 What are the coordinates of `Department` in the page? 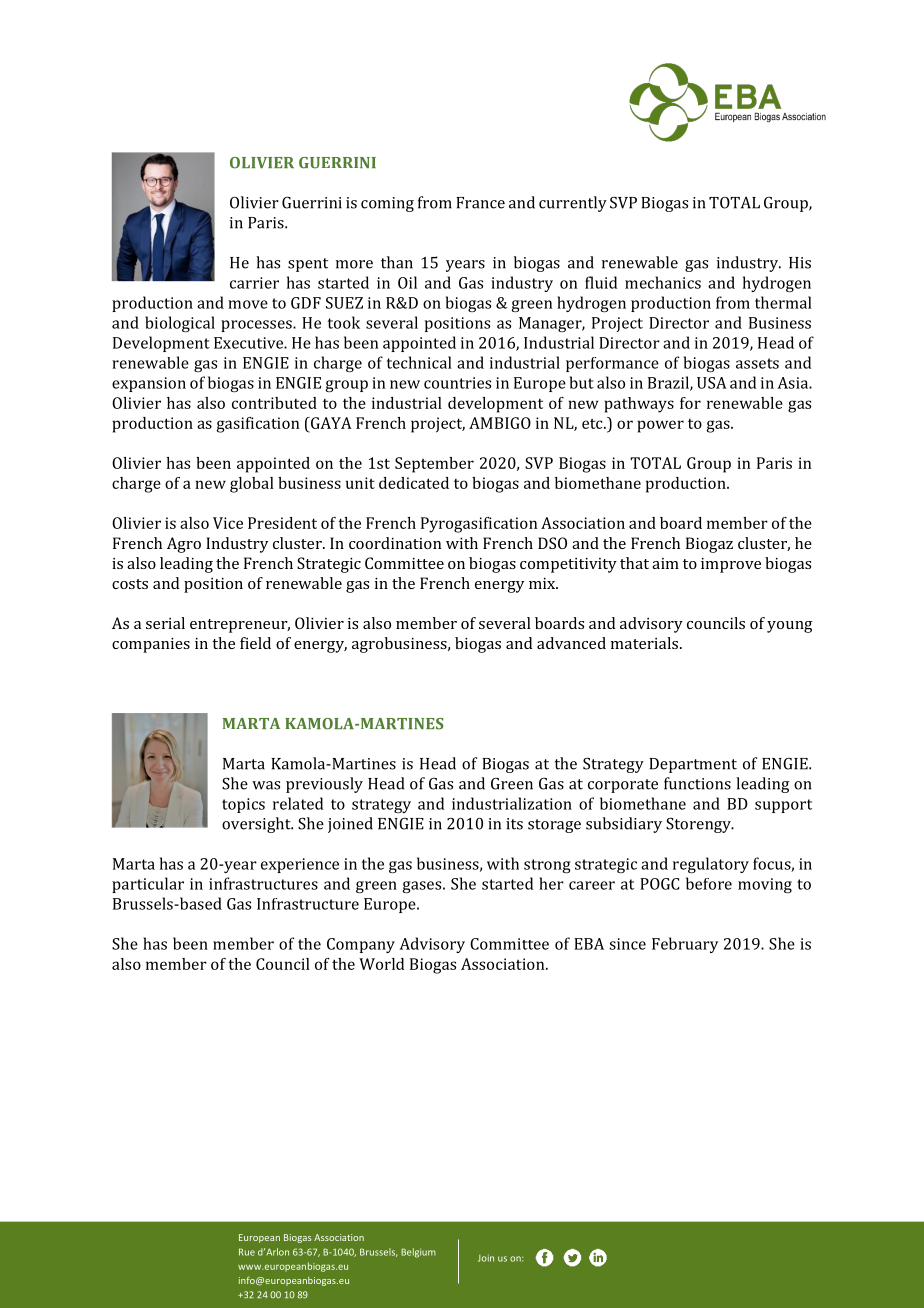 It's located at (693, 765).
